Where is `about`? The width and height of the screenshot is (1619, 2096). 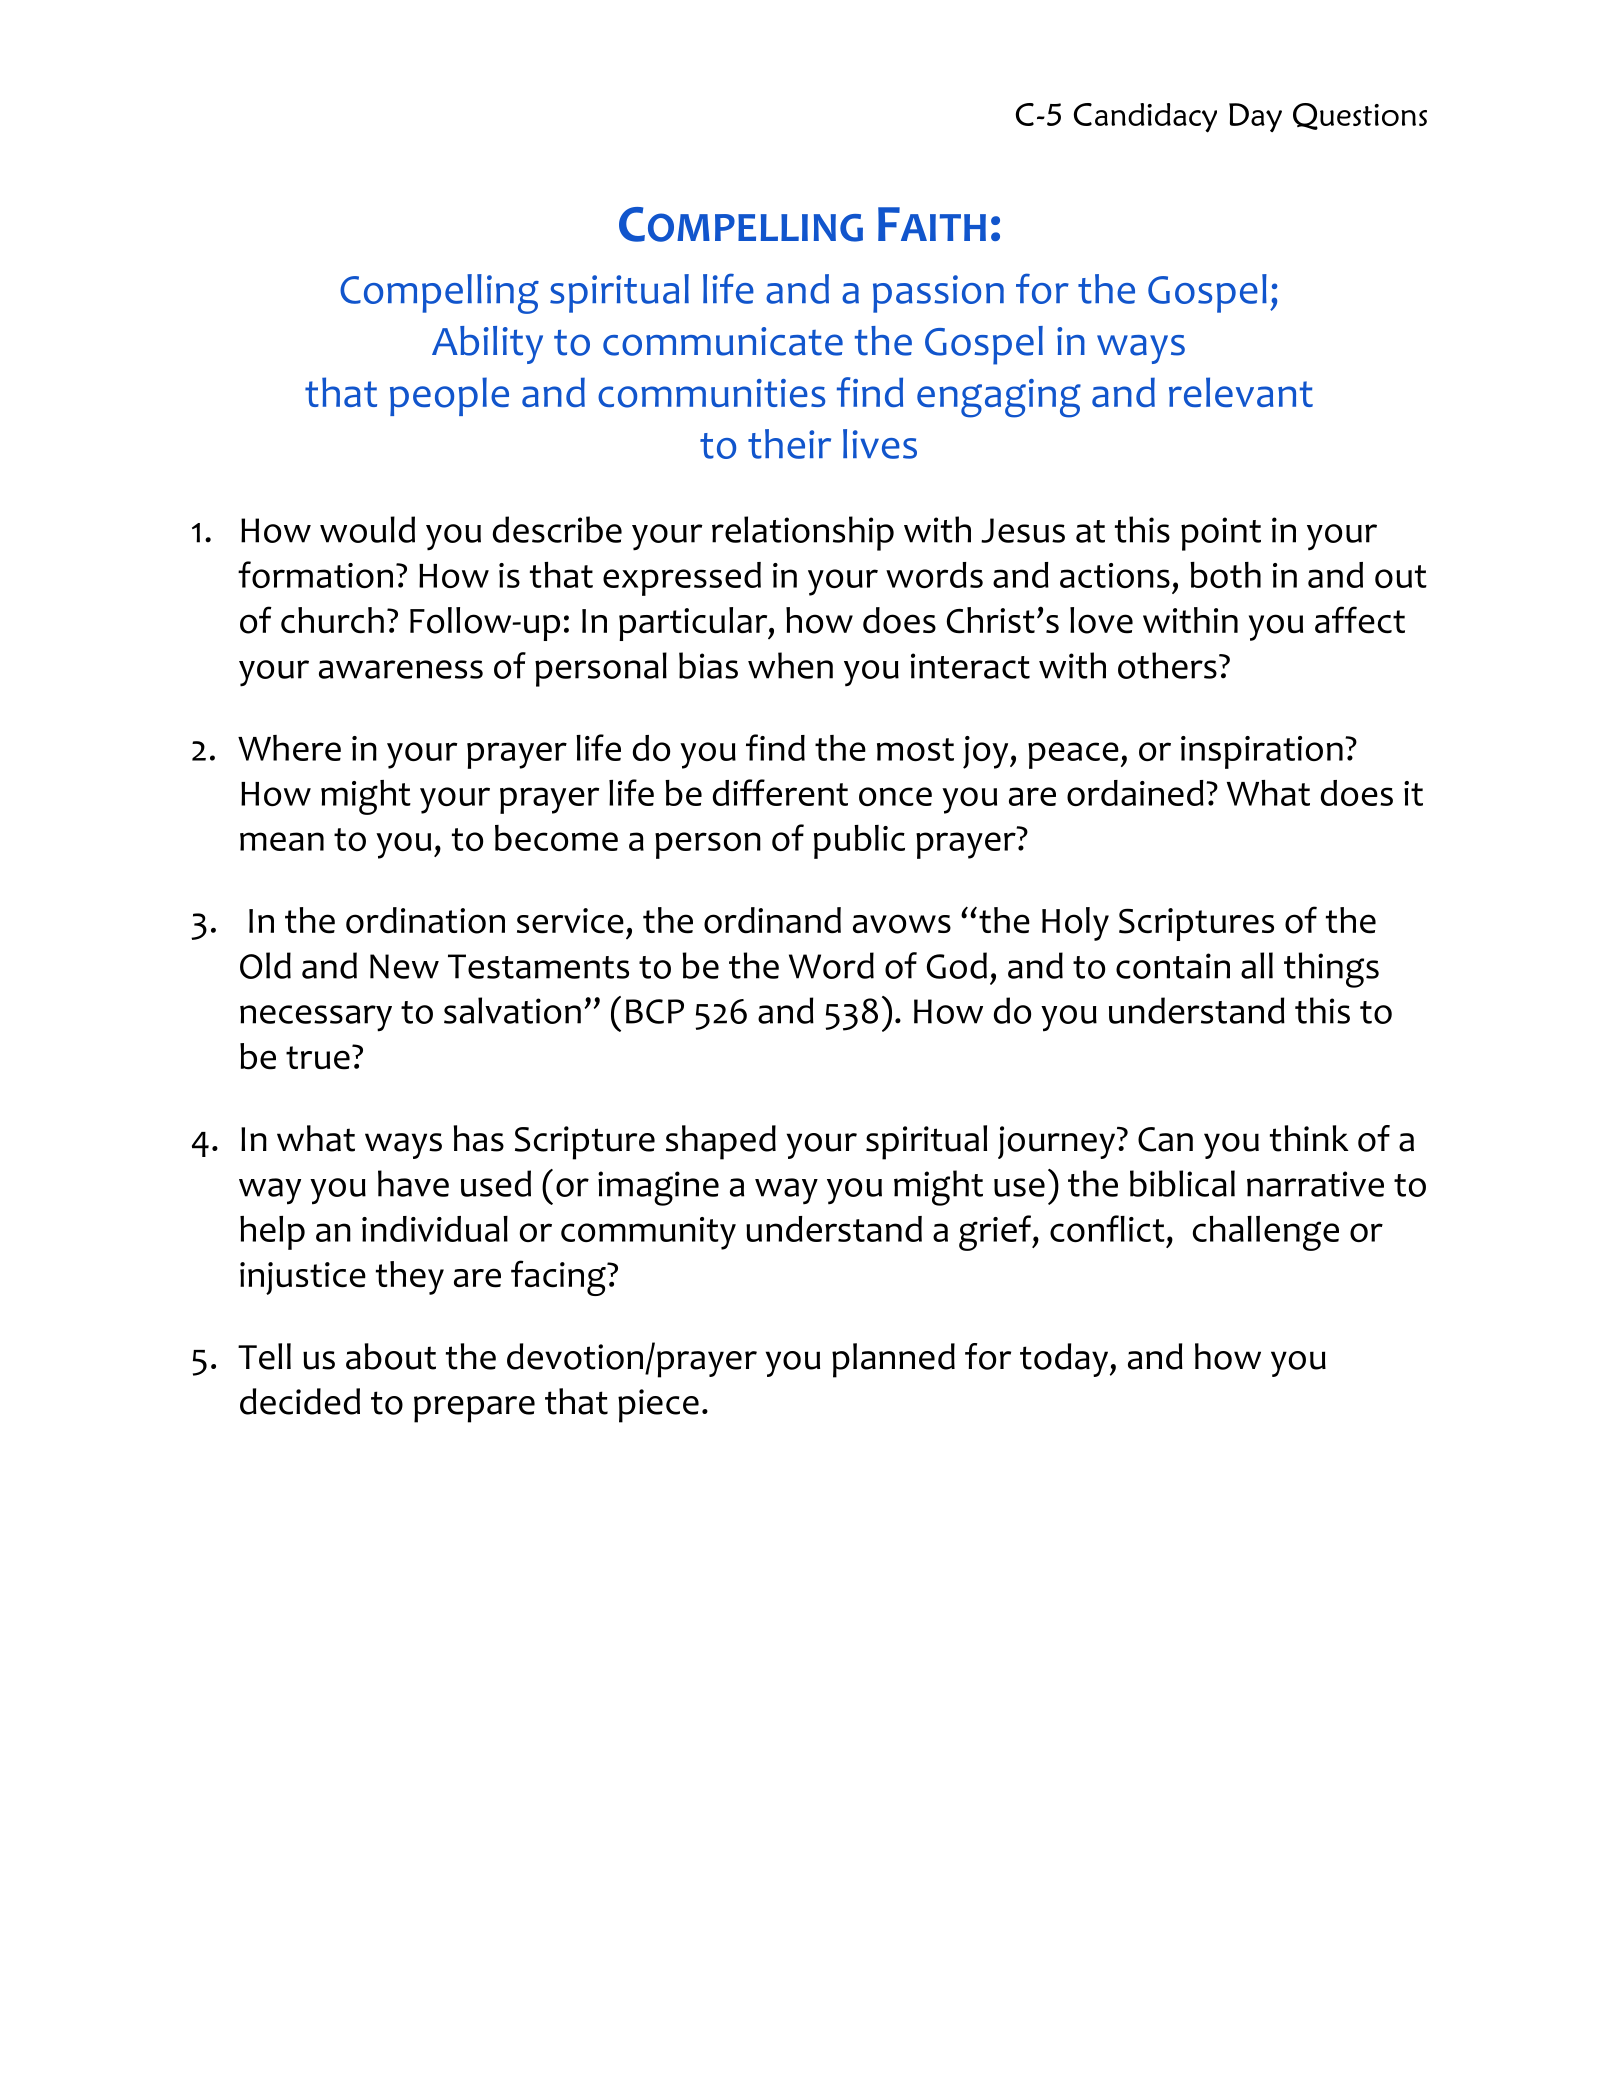 about is located at coordinates (391, 1356).
